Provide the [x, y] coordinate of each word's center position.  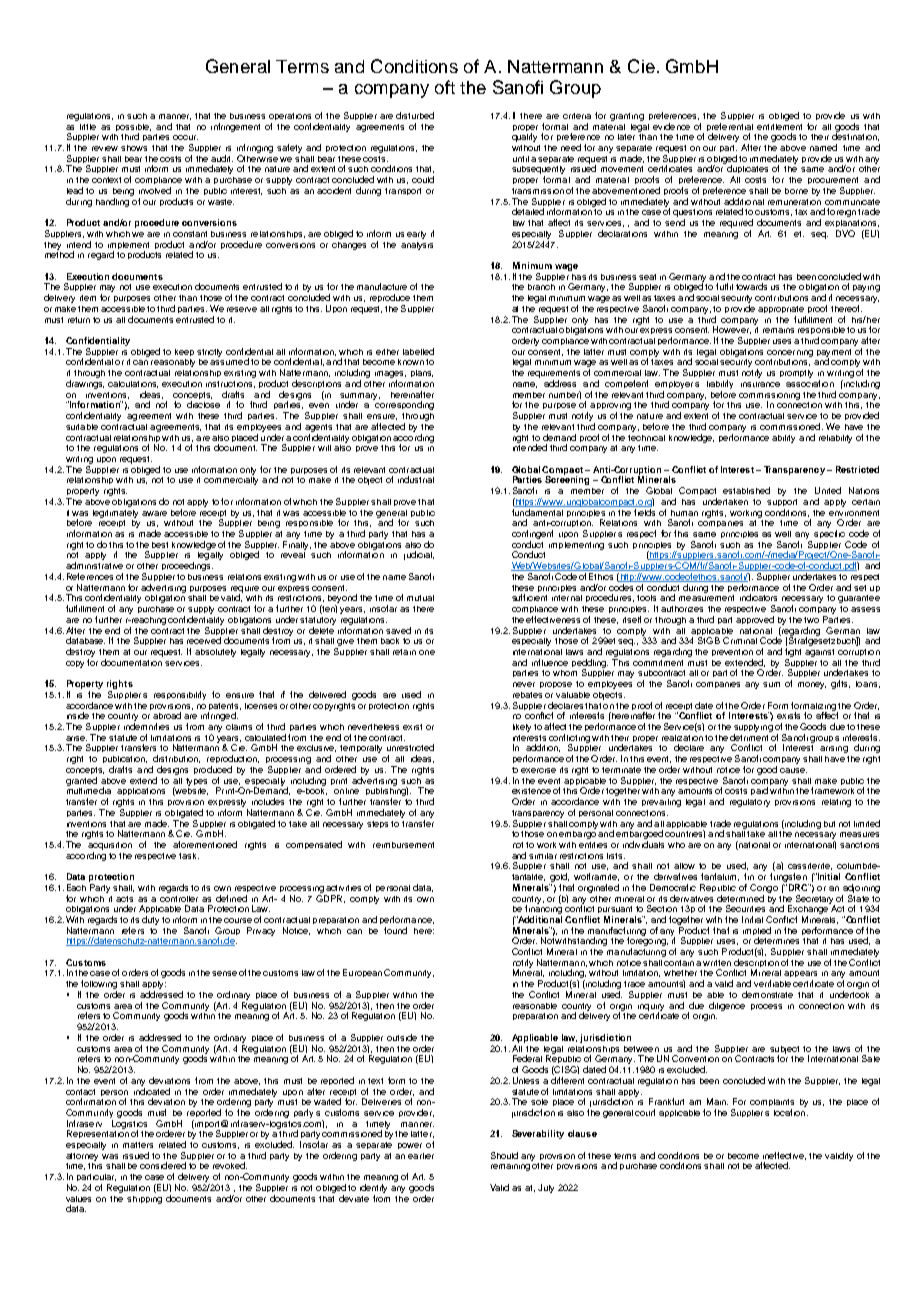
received [204, 640]
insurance [760, 384]
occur [185, 137]
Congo [764, 888]
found [395, 930]
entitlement [779, 125]
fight [793, 654]
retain [404, 652]
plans [422, 373]
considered [163, 1165]
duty [150, 920]
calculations [133, 384]
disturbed [415, 115]
